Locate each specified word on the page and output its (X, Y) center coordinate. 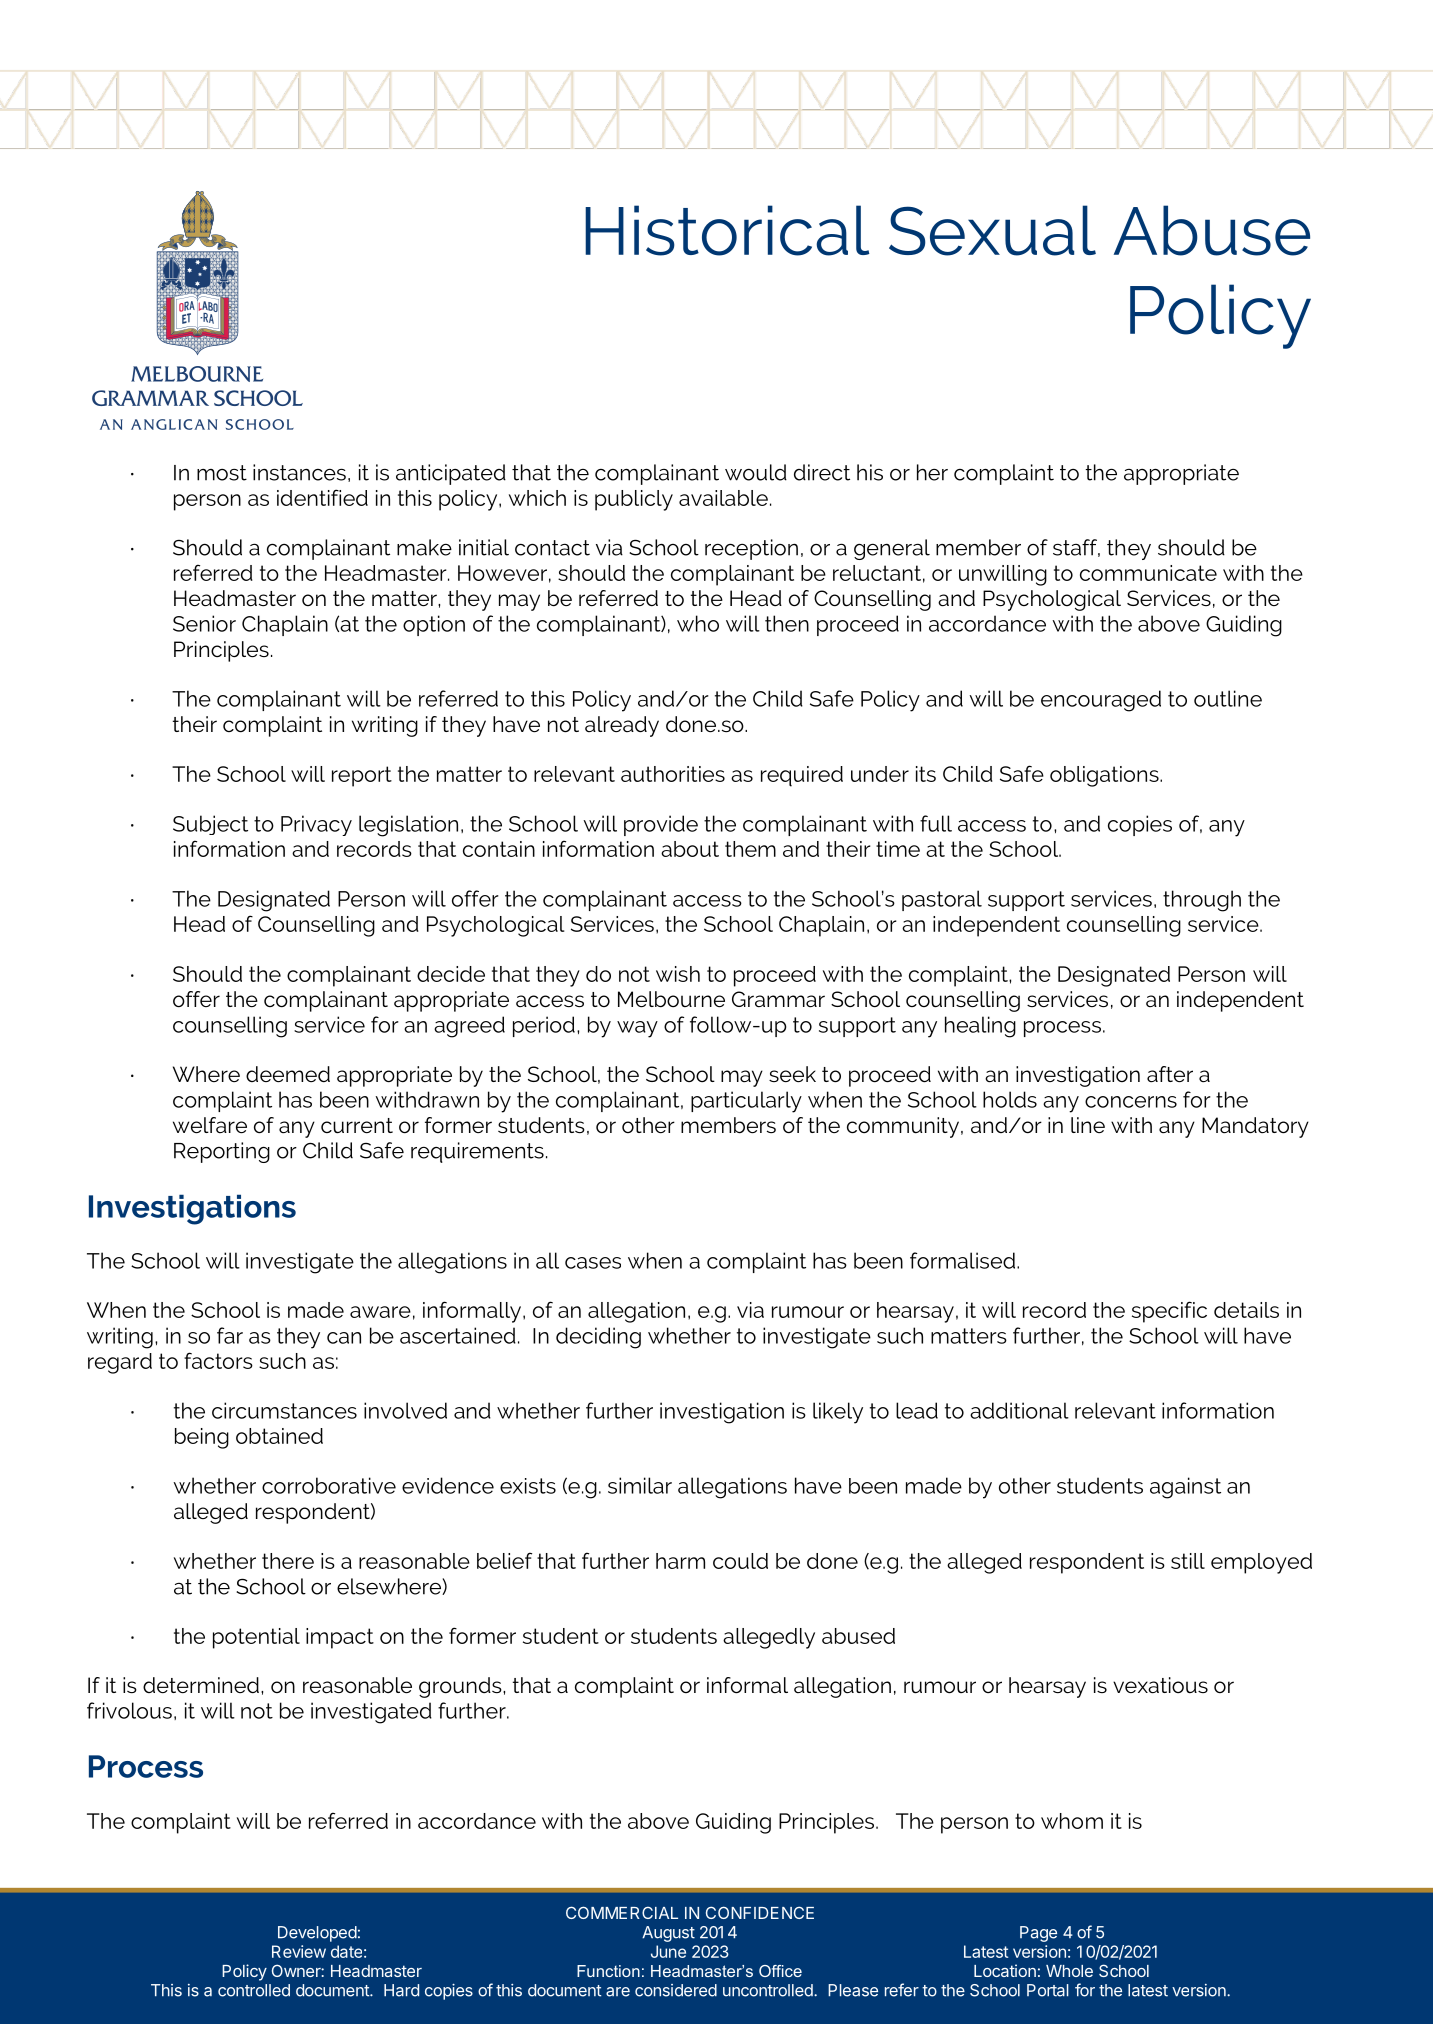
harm (680, 1561)
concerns (1131, 1102)
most (222, 473)
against (1185, 1488)
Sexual (992, 230)
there (288, 1561)
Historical (727, 230)
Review (299, 1951)
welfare (210, 1125)
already (622, 726)
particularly (746, 1102)
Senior (204, 623)
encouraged (1101, 701)
